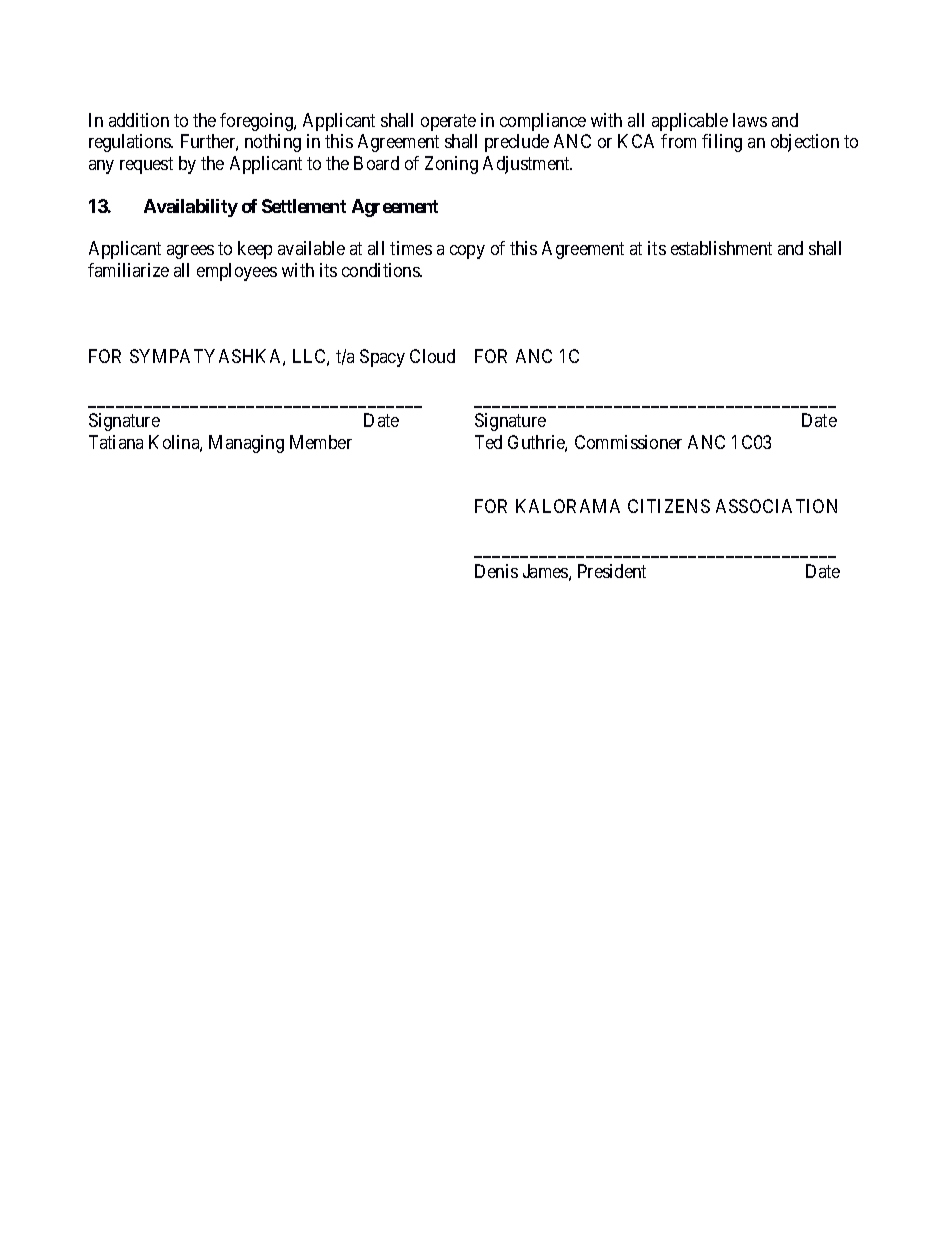 This image has height=1233, width=952. I want to click on Commissioner, so click(628, 442).
